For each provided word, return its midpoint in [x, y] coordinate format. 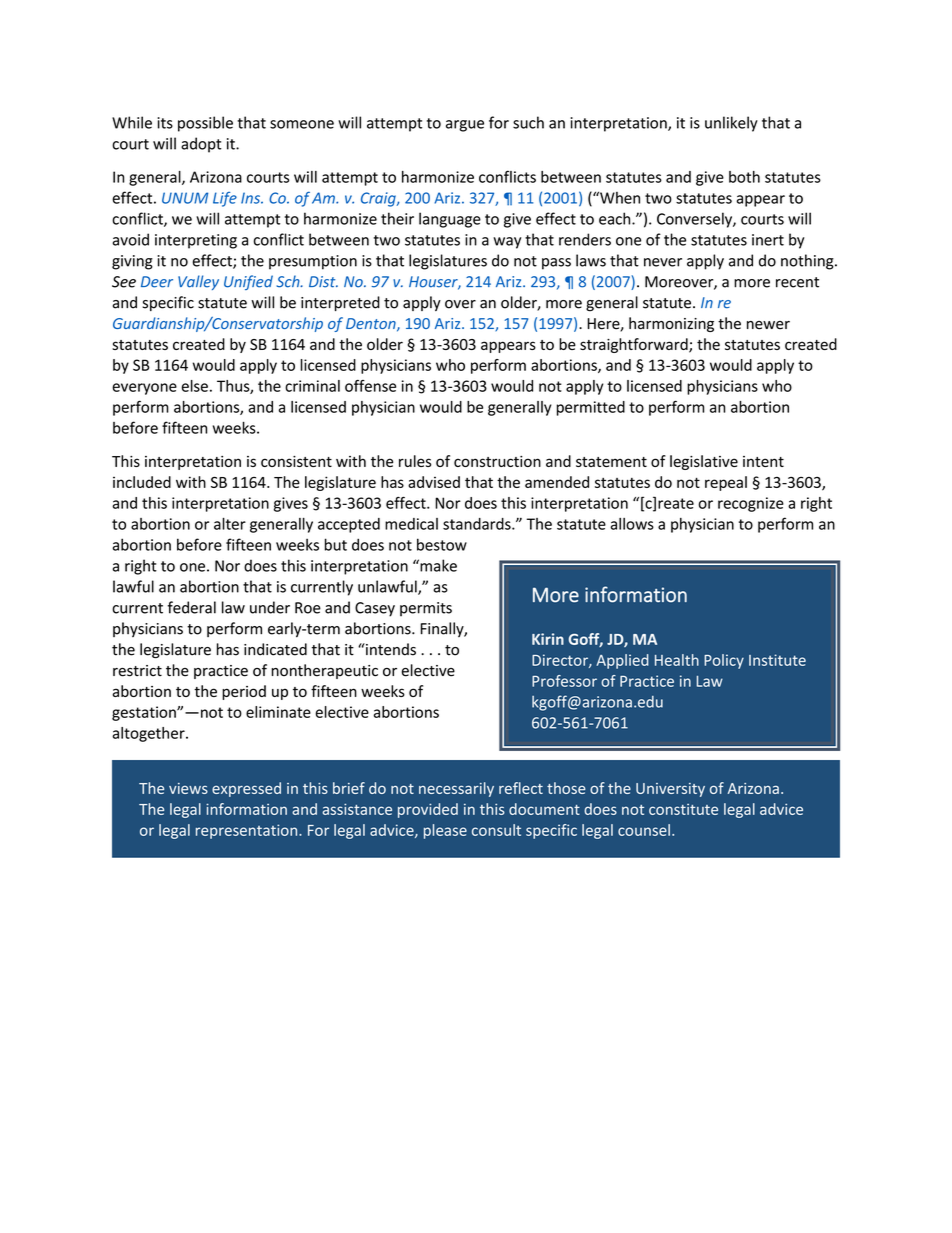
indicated [275, 649]
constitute [683, 809]
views [188, 788]
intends [390, 649]
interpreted [340, 303]
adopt [201, 145]
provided [428, 810]
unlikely [731, 124]
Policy [724, 661]
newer [768, 325]
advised [434, 482]
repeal [726, 483]
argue [465, 126]
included [142, 482]
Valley [198, 282]
